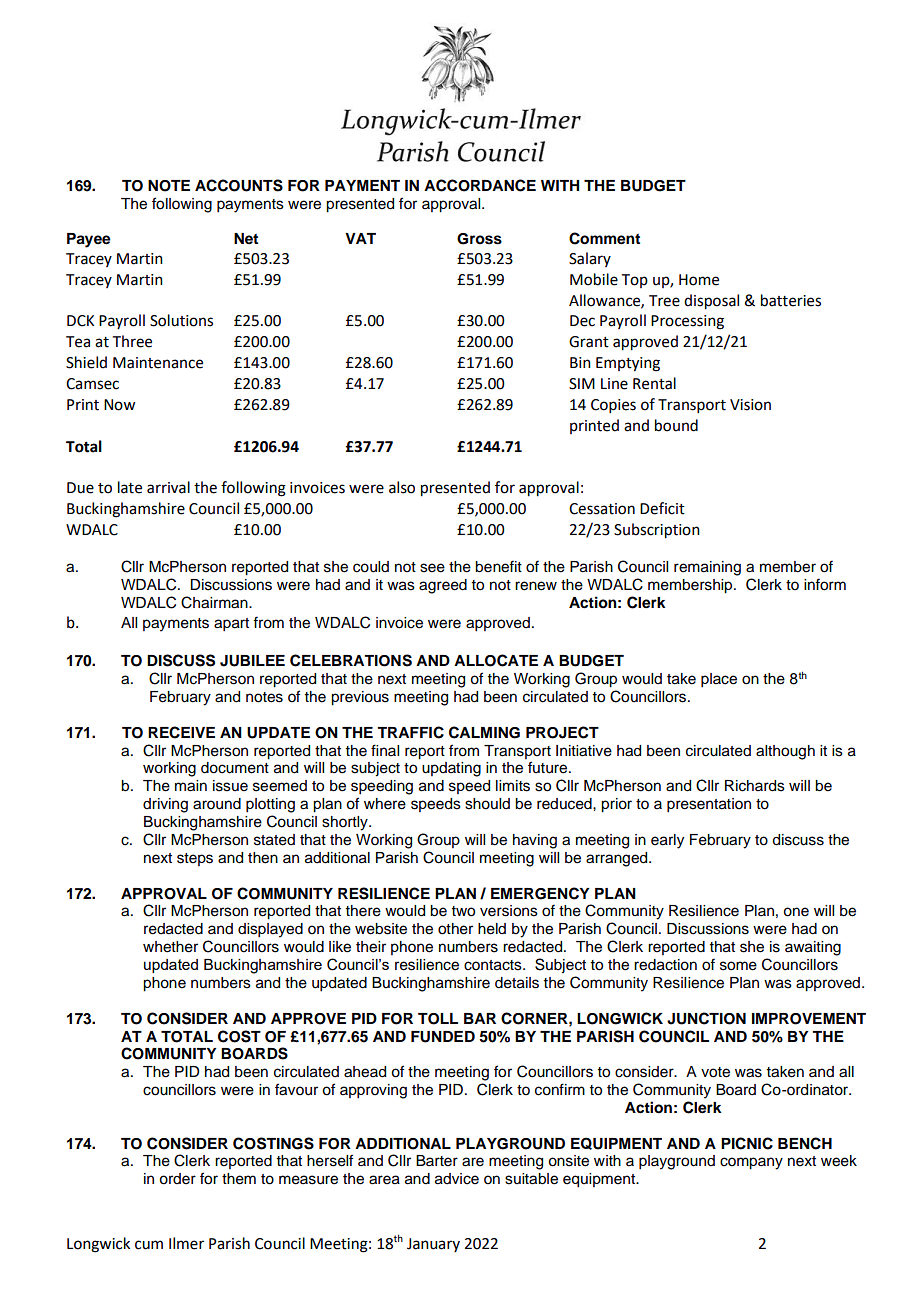  What do you see at coordinates (484, 732) in the page?
I see `CALMING` at bounding box center [484, 732].
